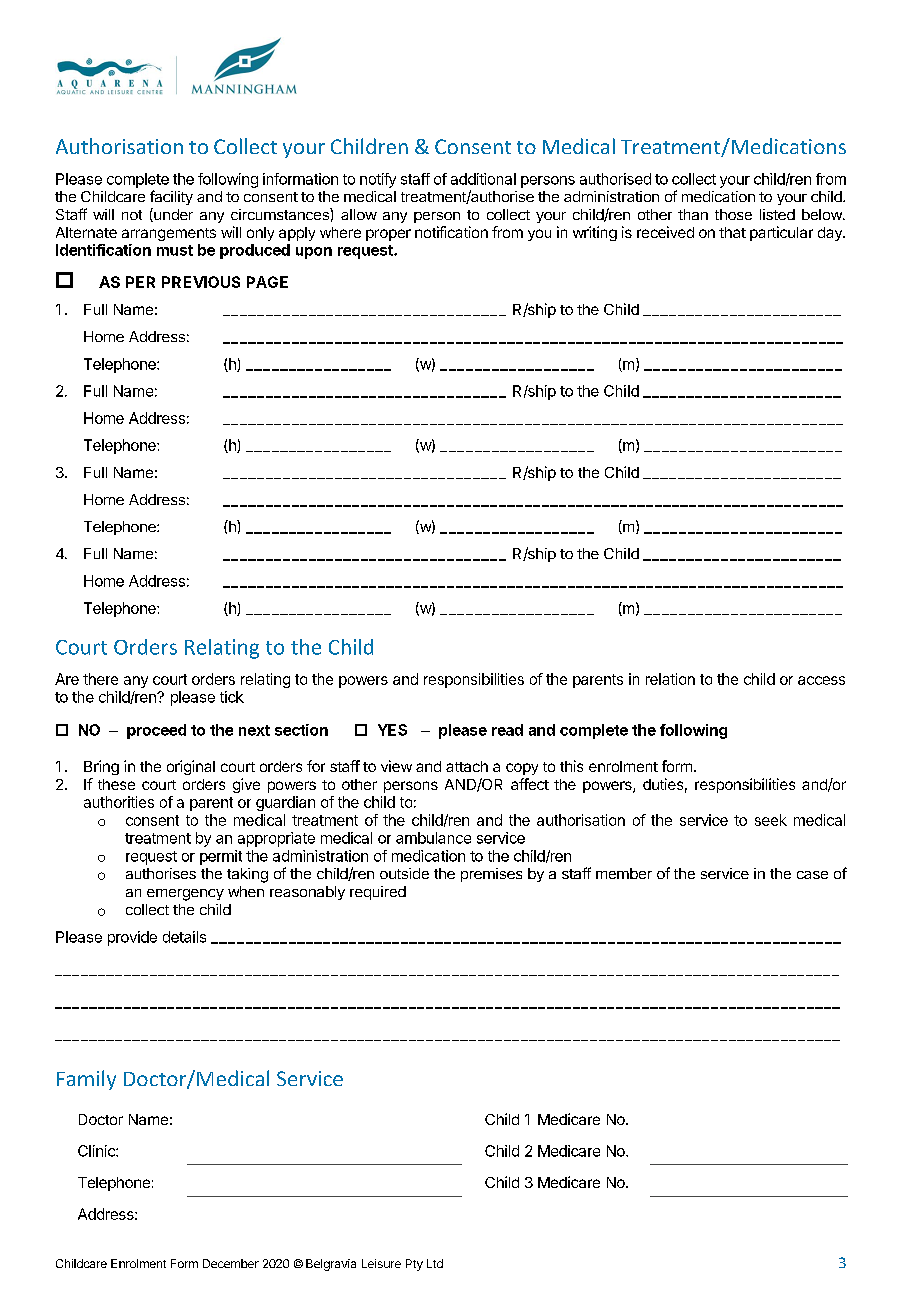 This screenshot has width=924, height=1309. I want to click on required, so click(378, 893).
